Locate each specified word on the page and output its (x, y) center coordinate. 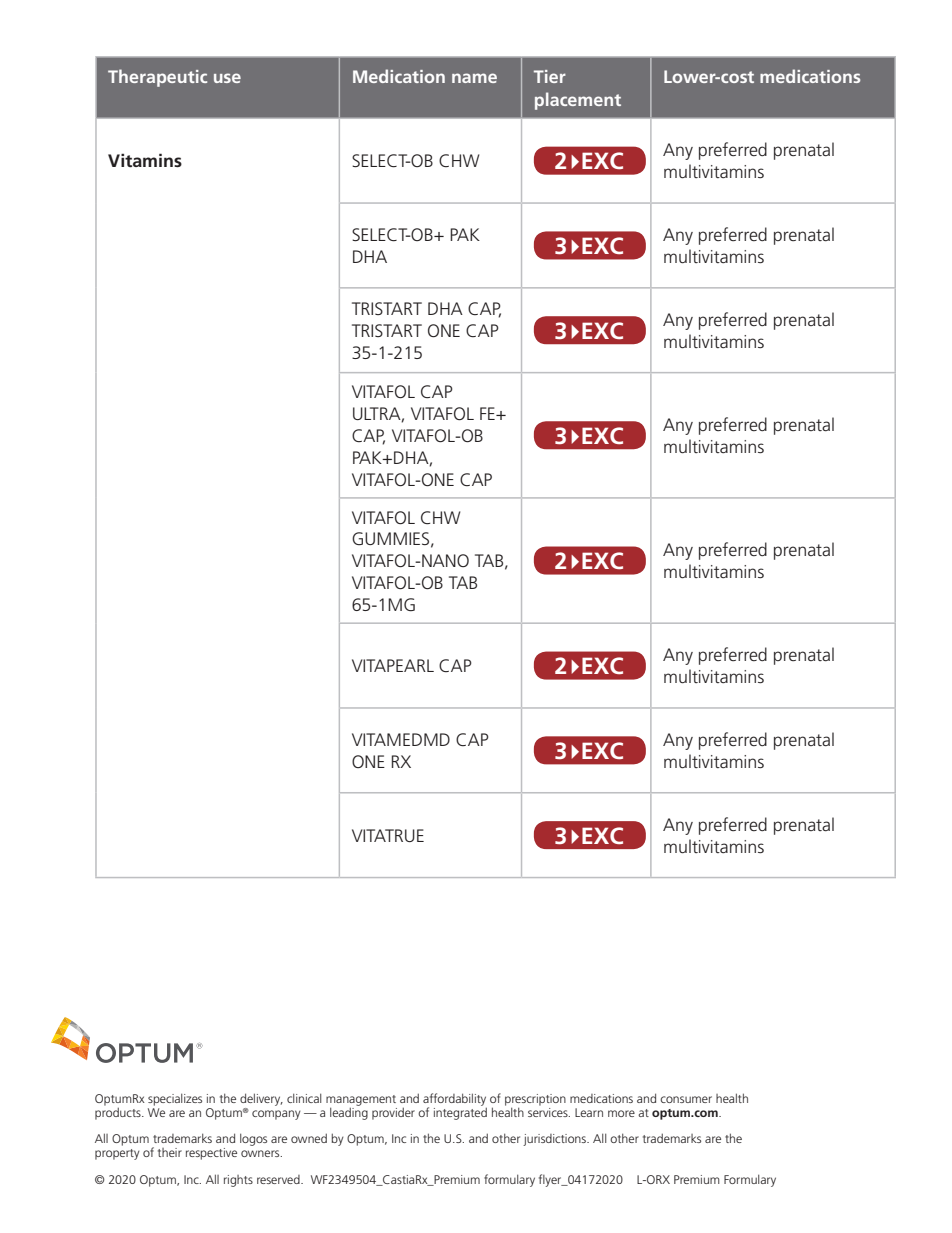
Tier (550, 76)
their (170, 1152)
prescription (535, 1101)
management (361, 1101)
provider (393, 1113)
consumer (686, 1099)
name (474, 78)
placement (578, 101)
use (227, 78)
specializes (175, 1099)
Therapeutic (157, 78)
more (621, 1113)
